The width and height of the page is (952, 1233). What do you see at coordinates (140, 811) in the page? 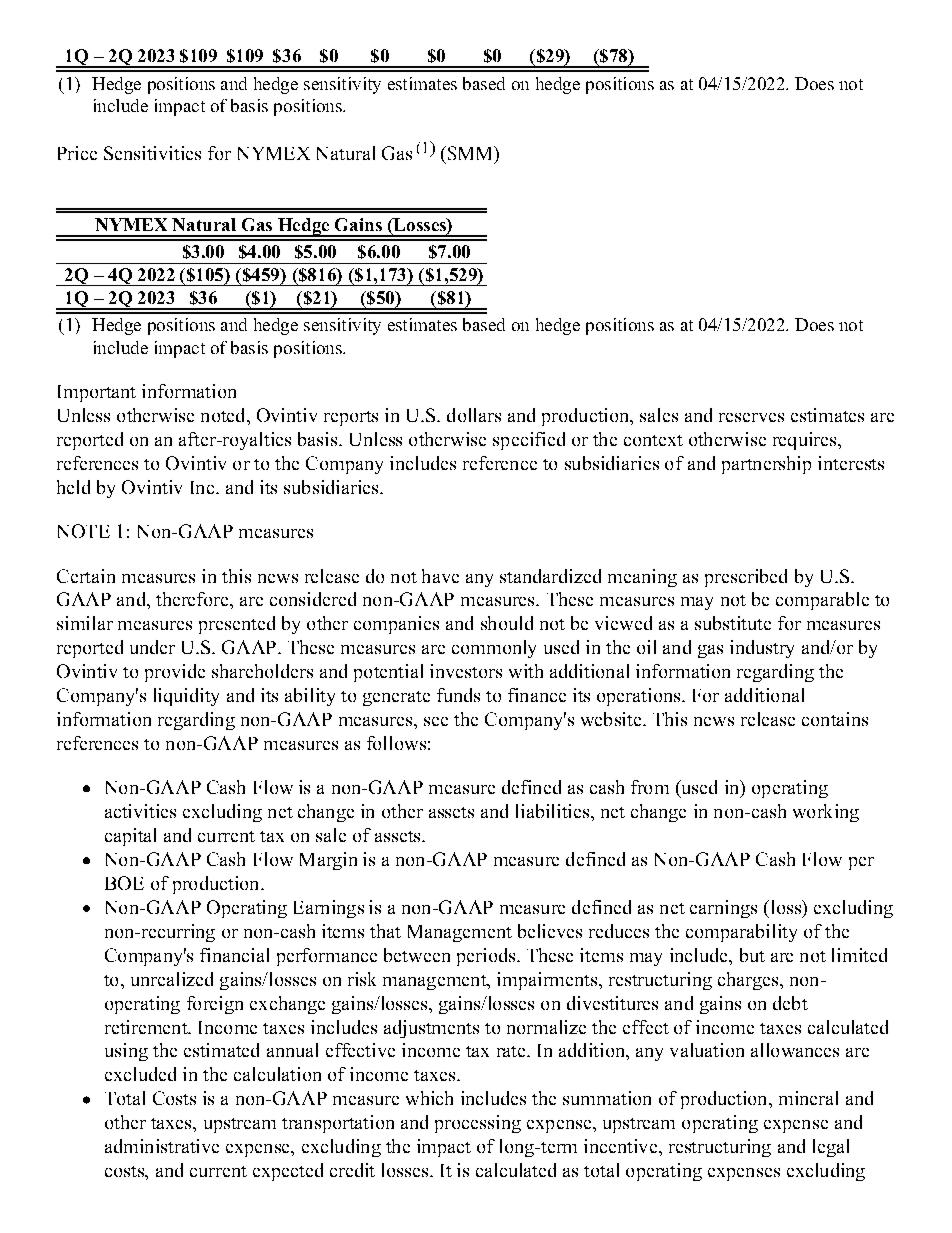
I see `activities` at bounding box center [140, 811].
